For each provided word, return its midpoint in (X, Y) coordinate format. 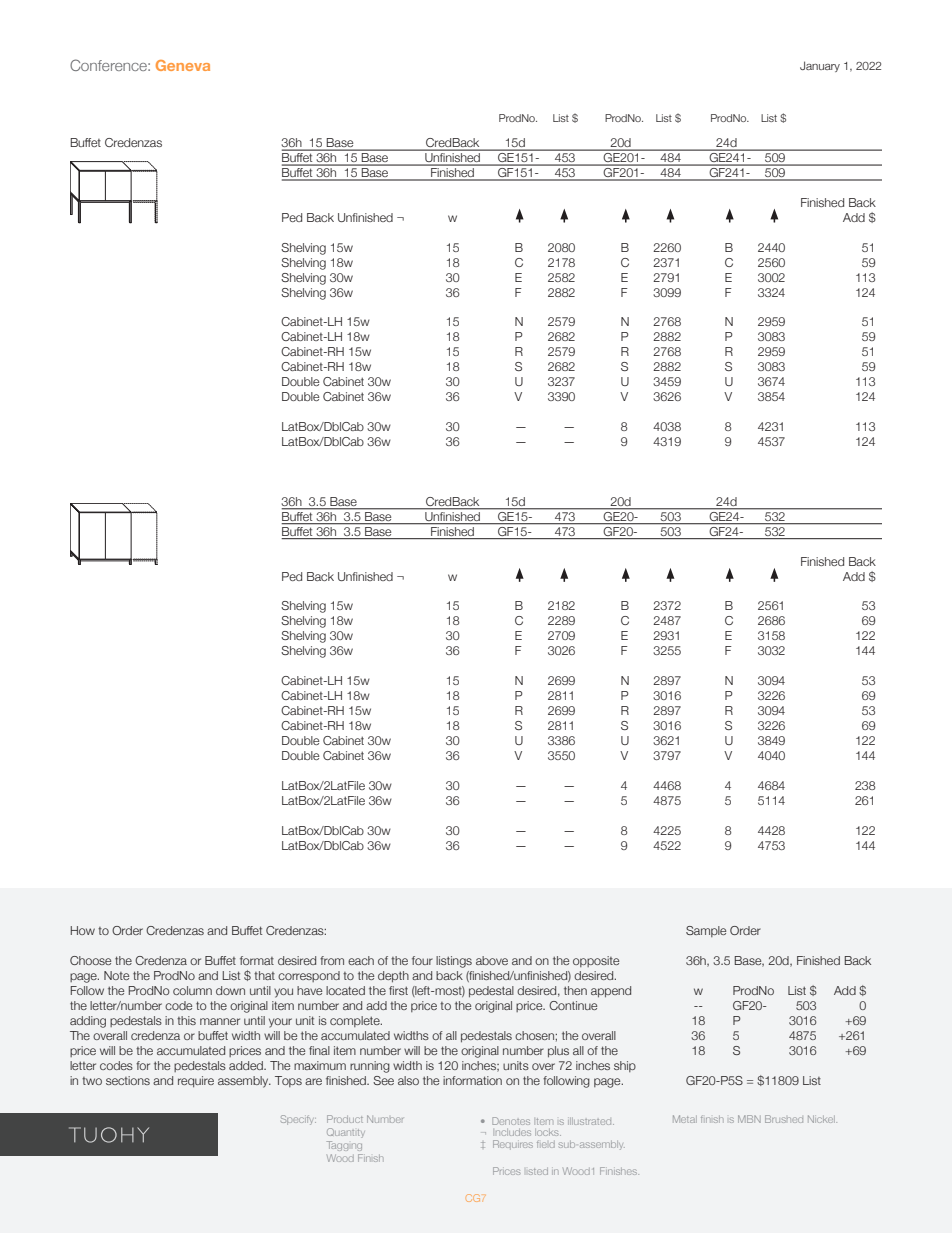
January (820, 66)
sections (128, 1080)
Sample (706, 931)
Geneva (183, 65)
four (422, 960)
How (83, 930)
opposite (596, 961)
